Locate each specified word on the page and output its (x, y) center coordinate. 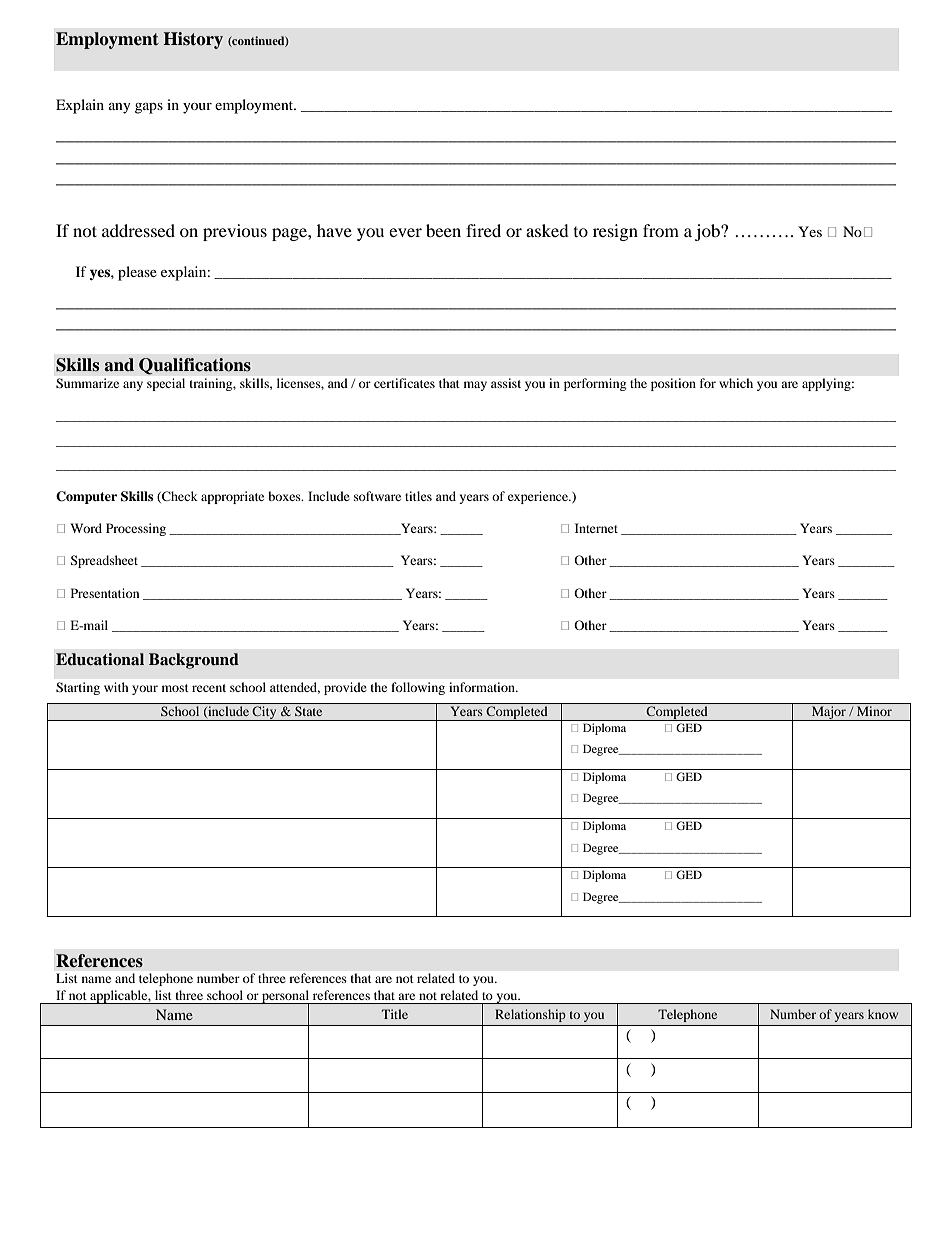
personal (286, 997)
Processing (136, 529)
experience (539, 497)
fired (483, 230)
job (708, 232)
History (193, 40)
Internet (596, 528)
